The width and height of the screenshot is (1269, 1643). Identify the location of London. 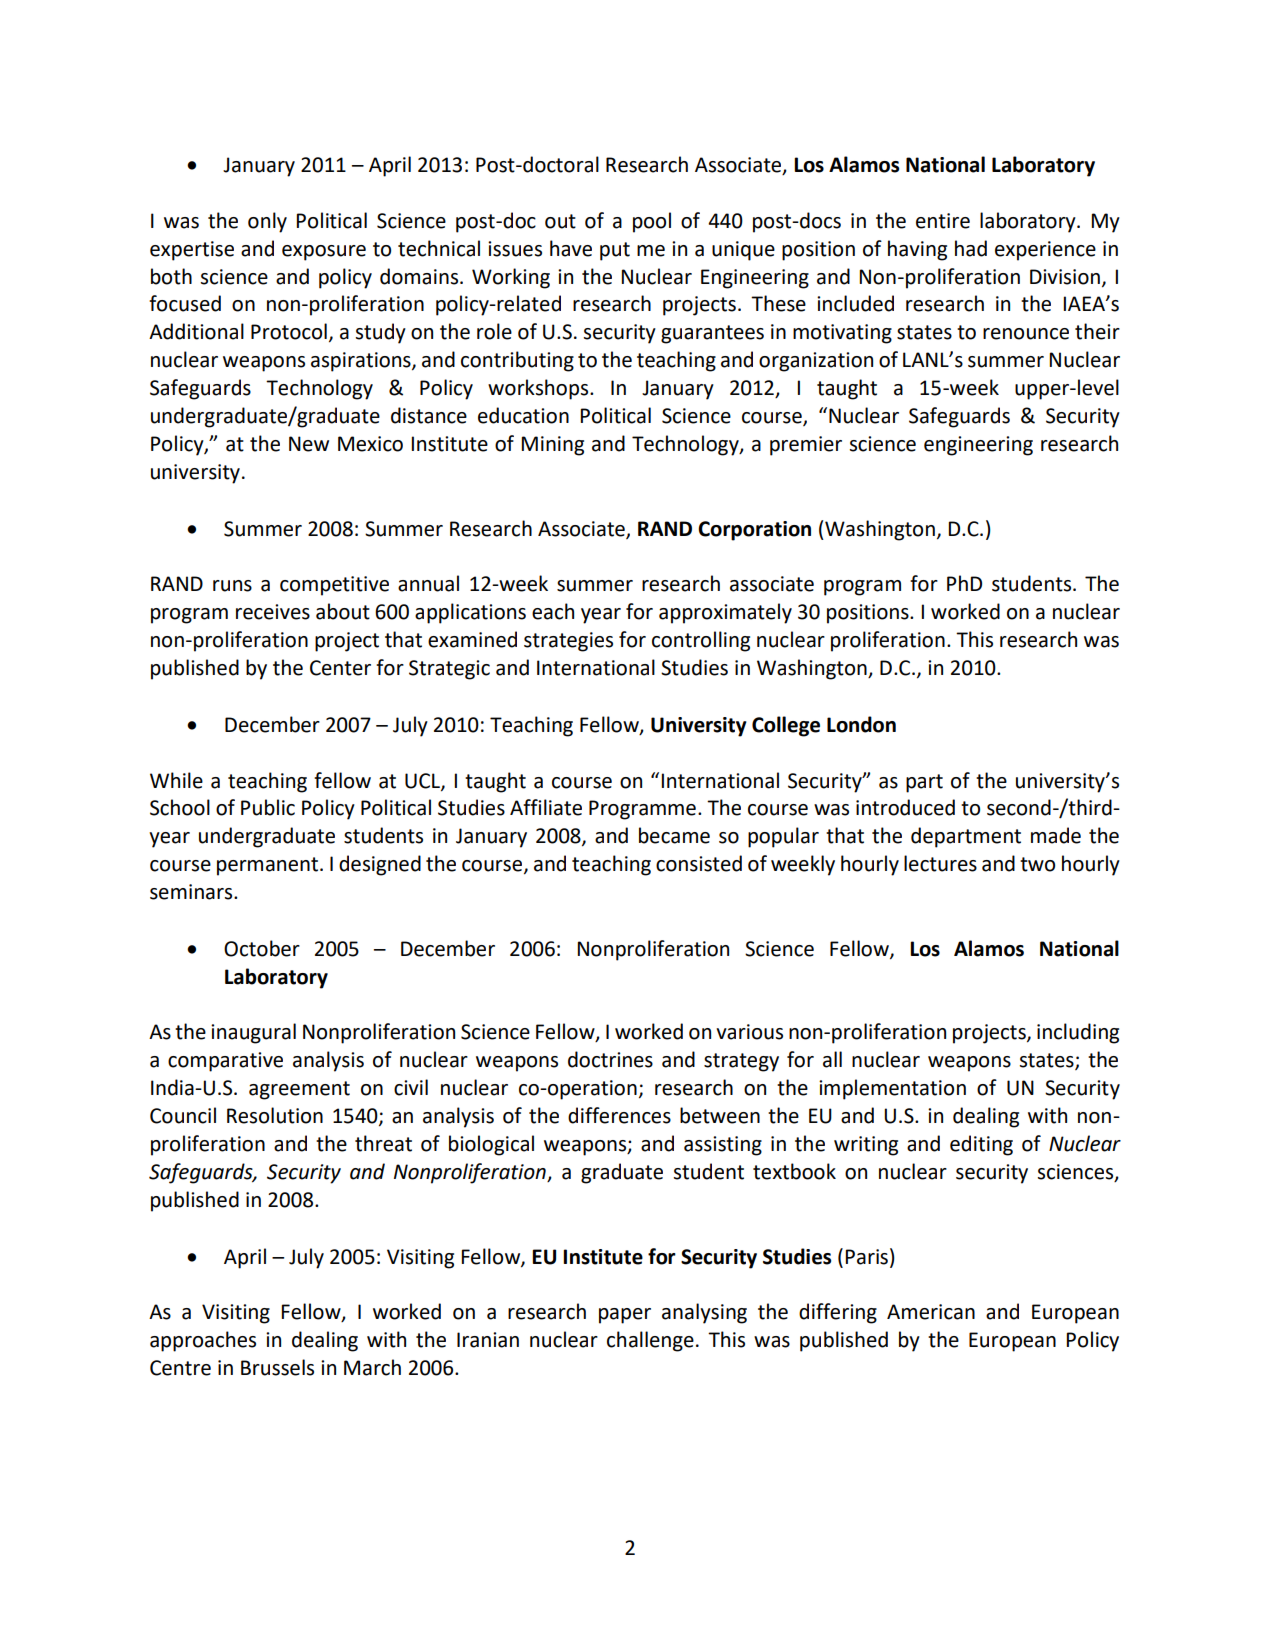
(861, 724).
